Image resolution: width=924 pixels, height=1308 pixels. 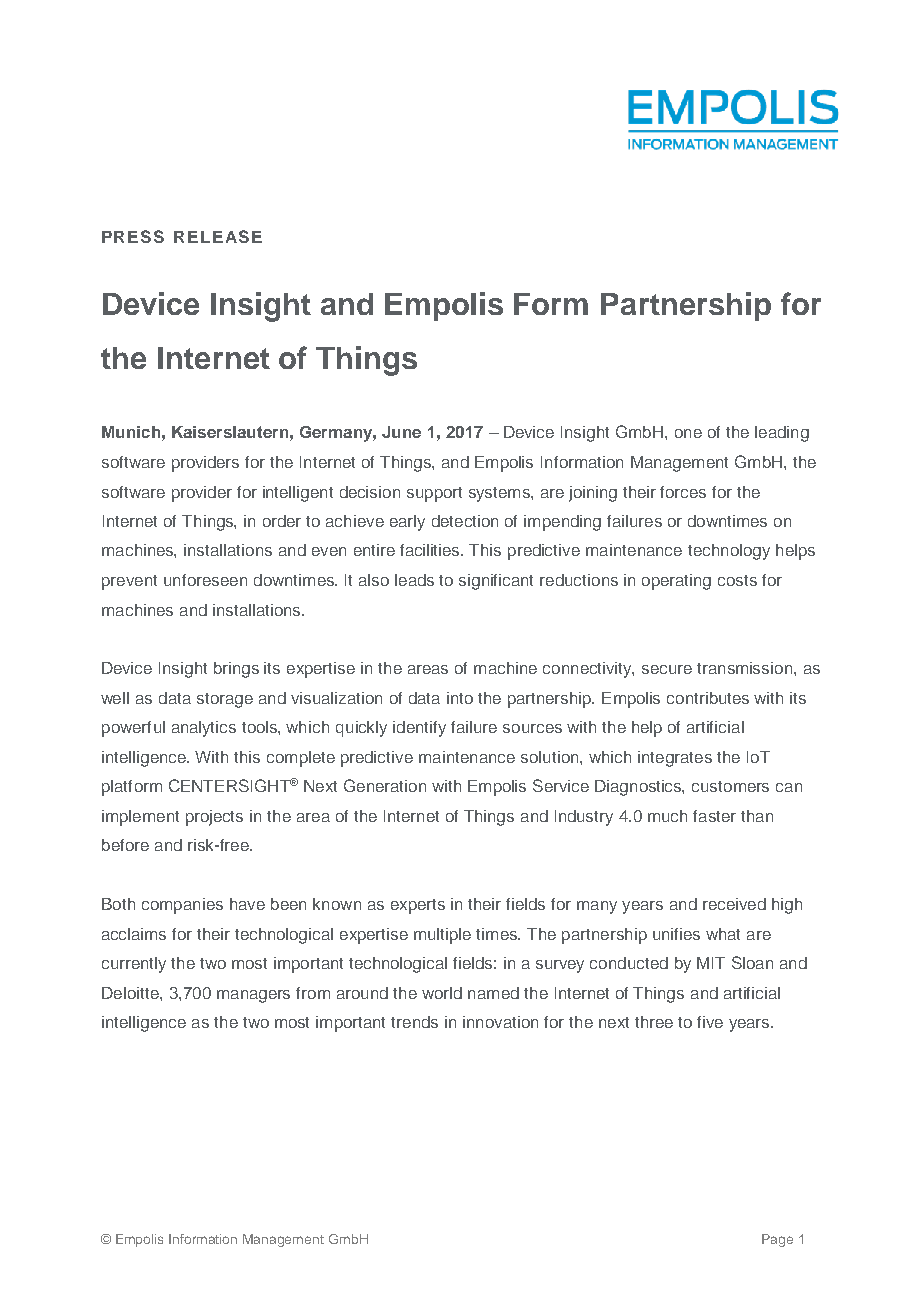 I want to click on MIT, so click(x=711, y=963).
